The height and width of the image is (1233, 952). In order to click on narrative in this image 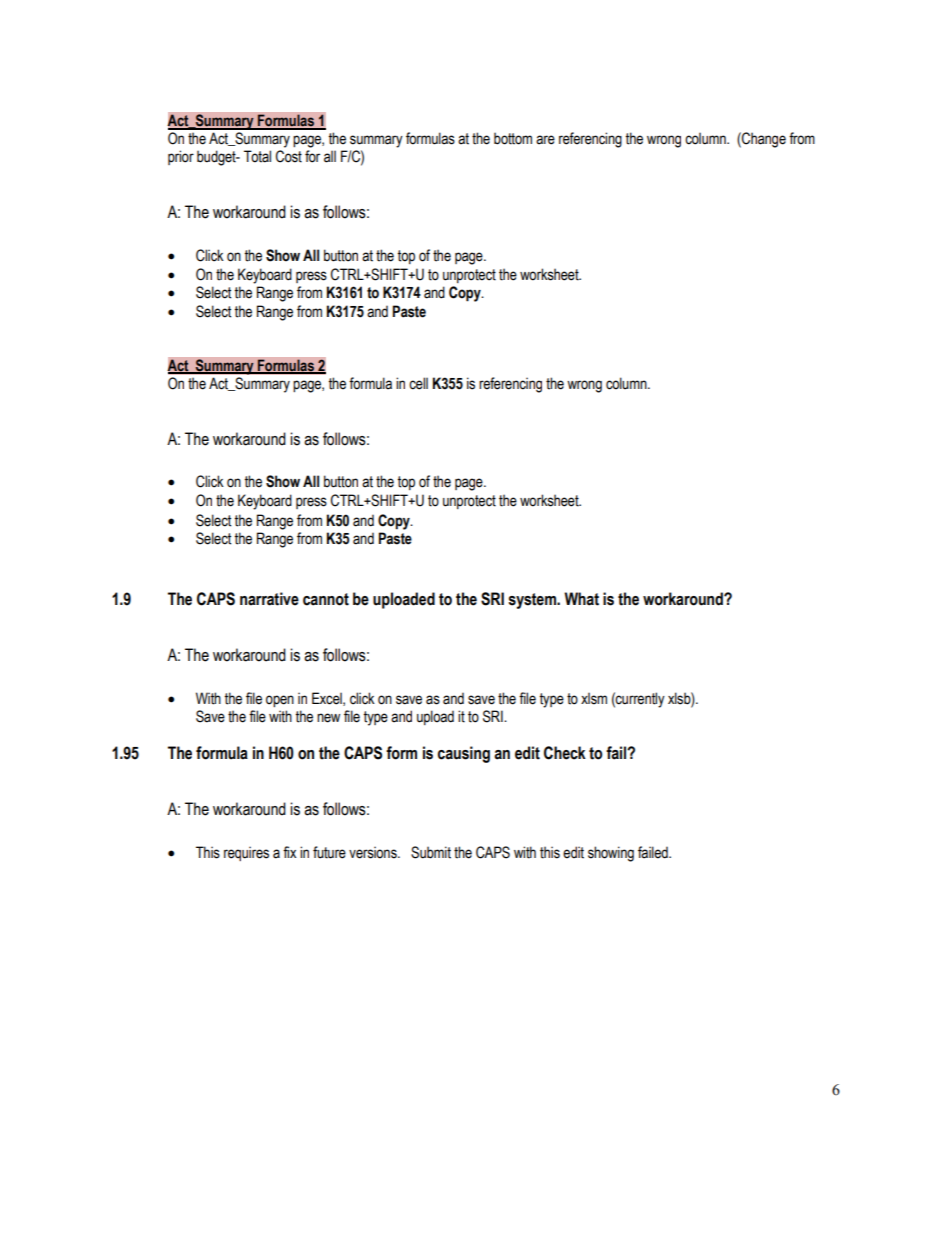, I will do `click(269, 599)`.
